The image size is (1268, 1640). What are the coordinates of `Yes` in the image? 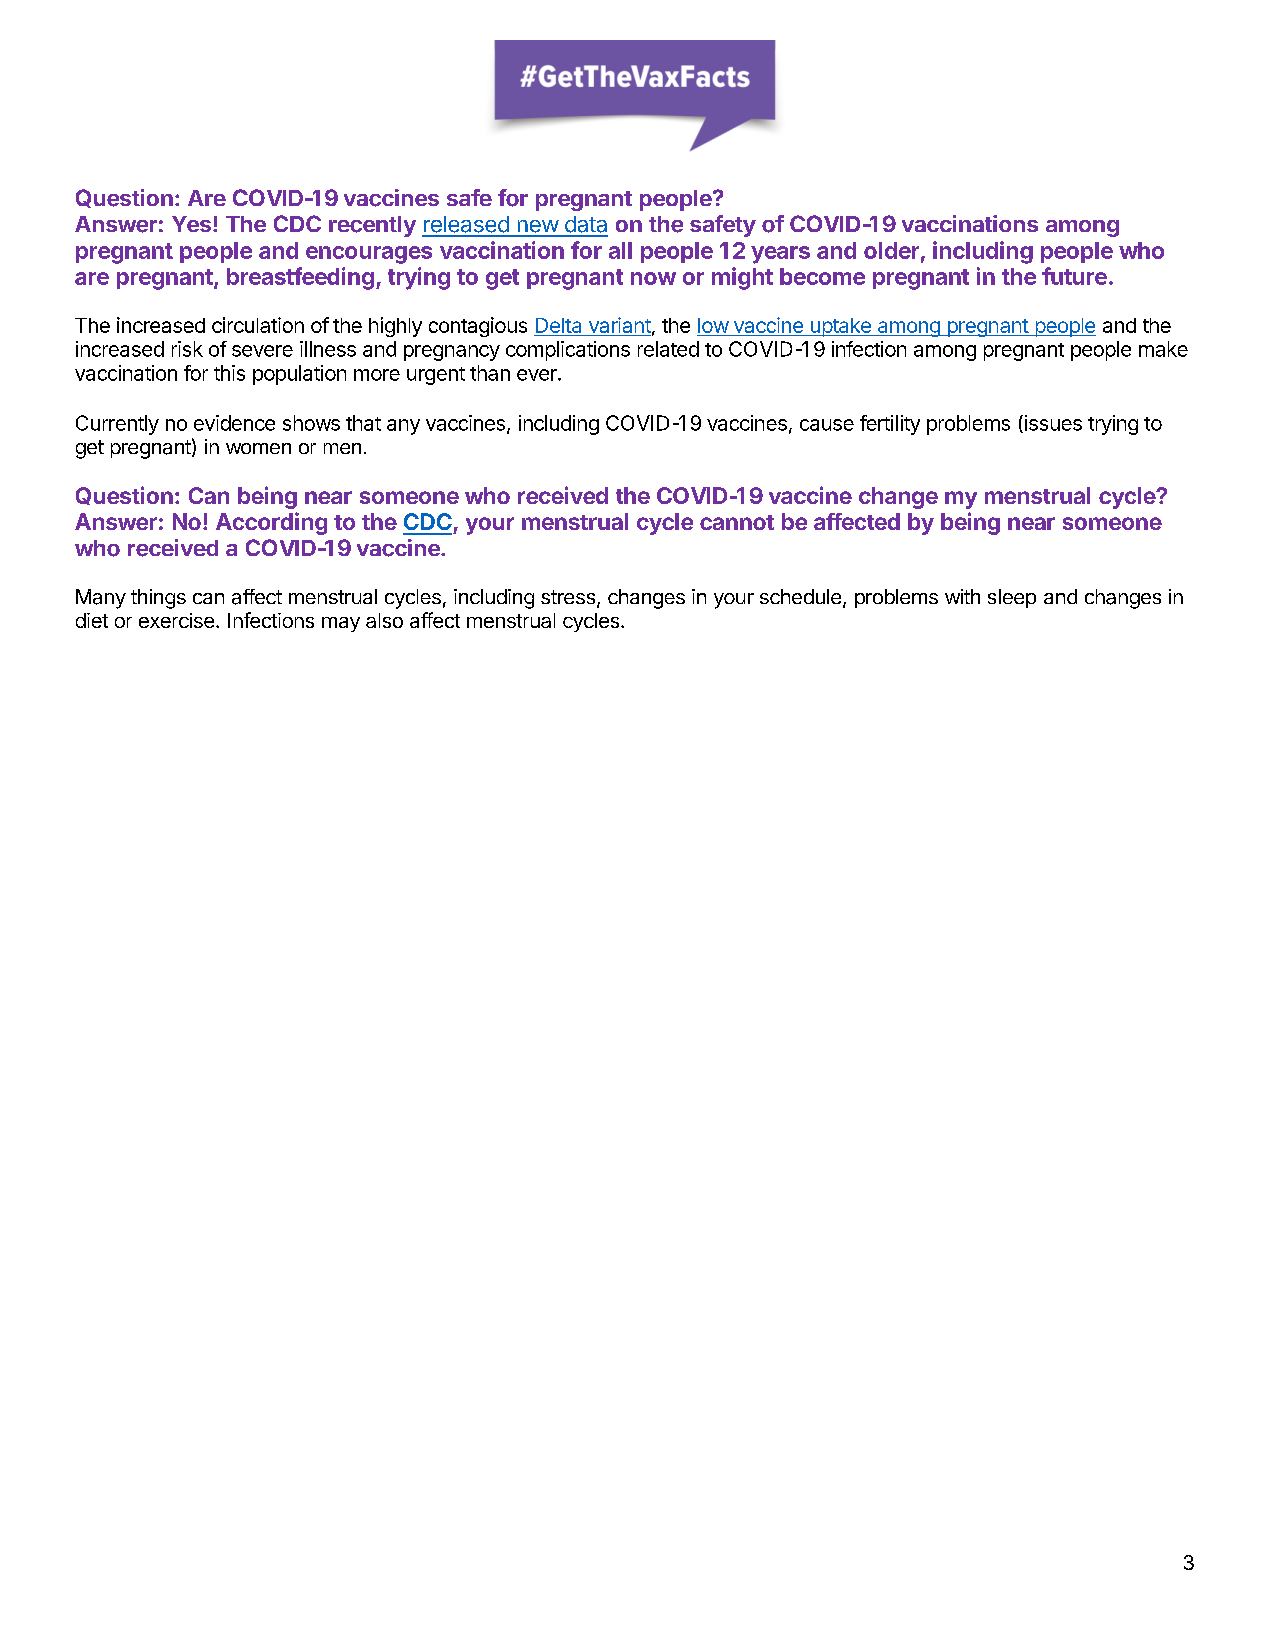 It's located at (191, 224).
